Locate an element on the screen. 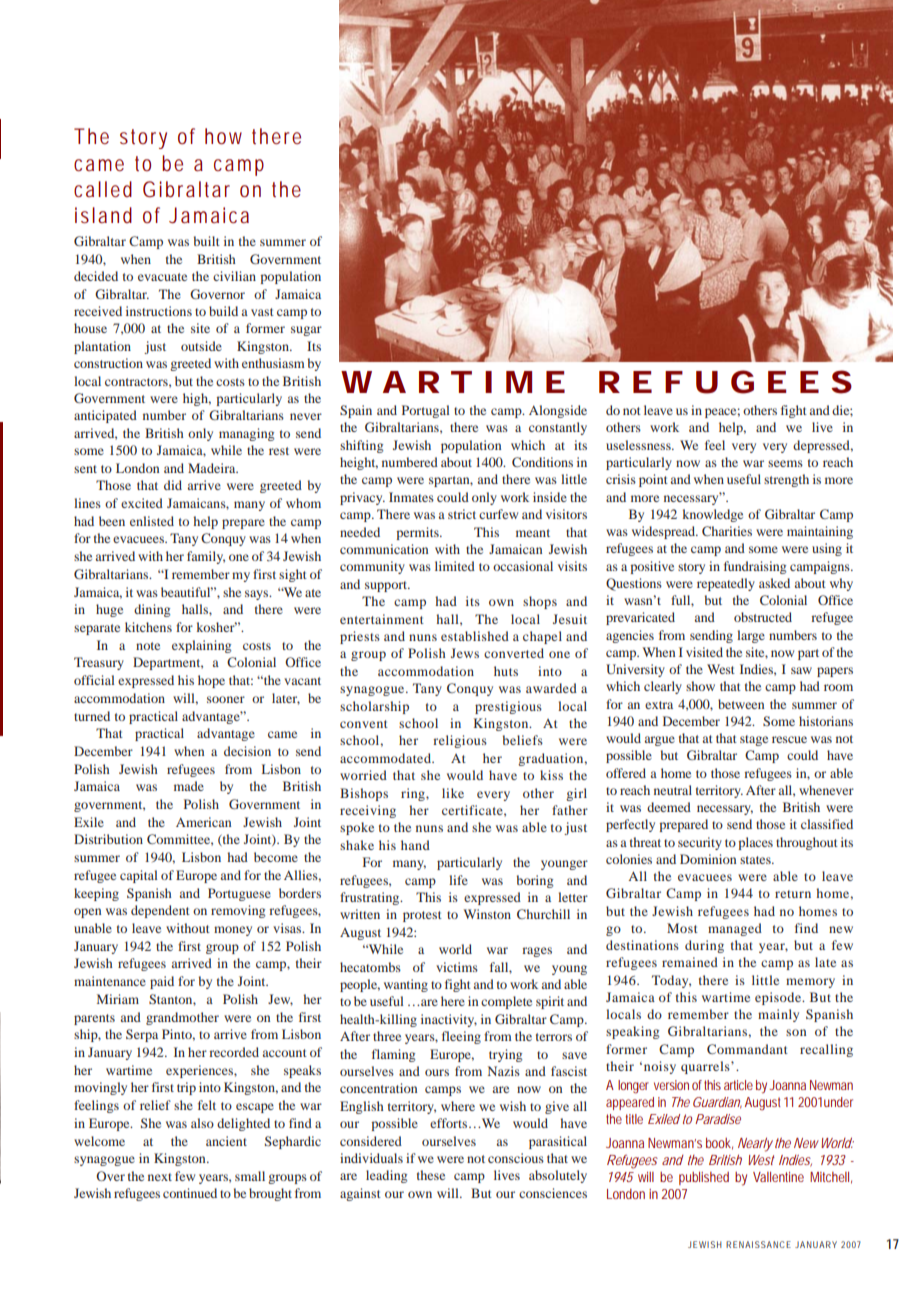 This screenshot has width=924, height=1308. places is located at coordinates (755, 843).
